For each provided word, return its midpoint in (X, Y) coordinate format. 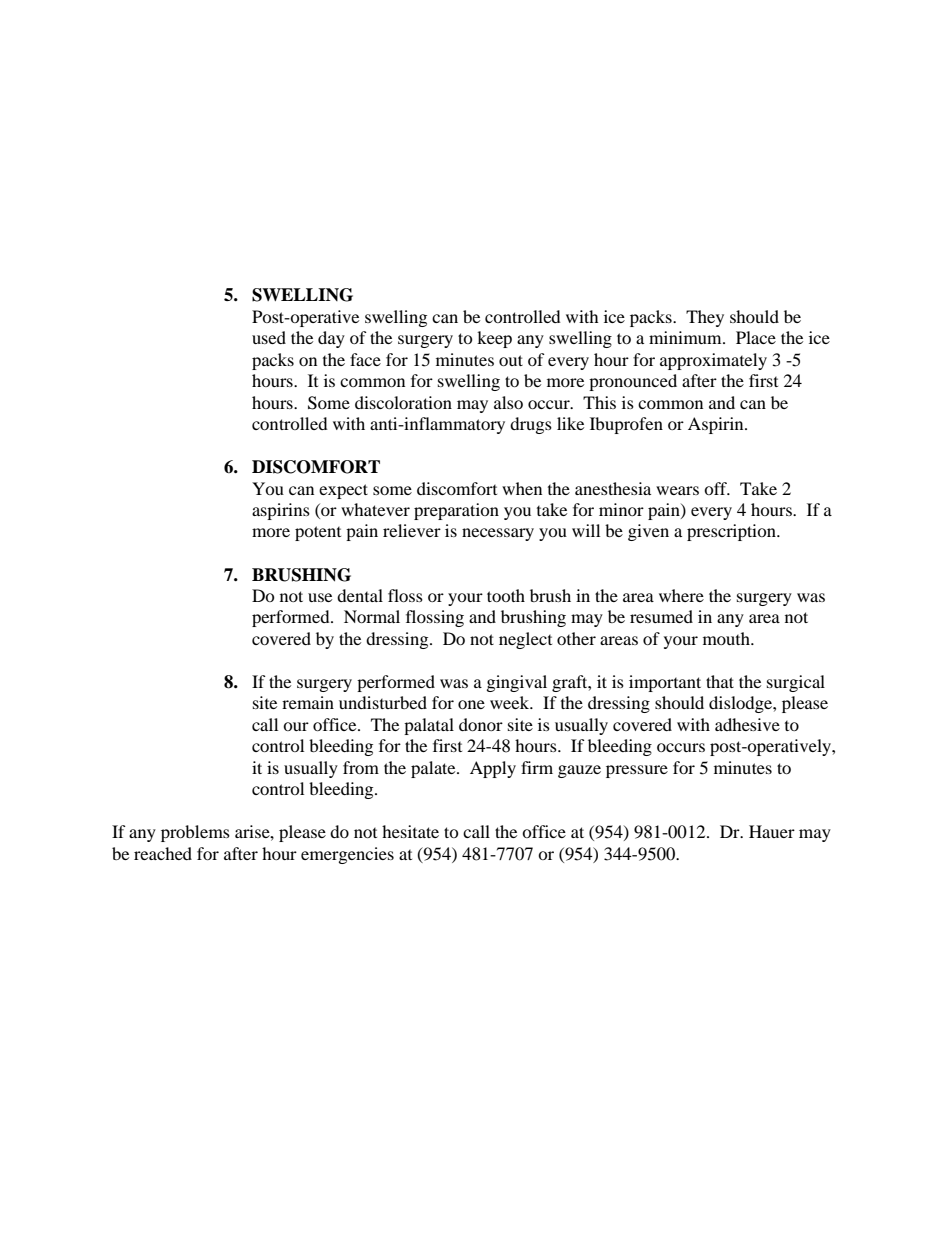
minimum (686, 337)
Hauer (772, 831)
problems (195, 833)
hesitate (410, 831)
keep (494, 339)
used (269, 337)
